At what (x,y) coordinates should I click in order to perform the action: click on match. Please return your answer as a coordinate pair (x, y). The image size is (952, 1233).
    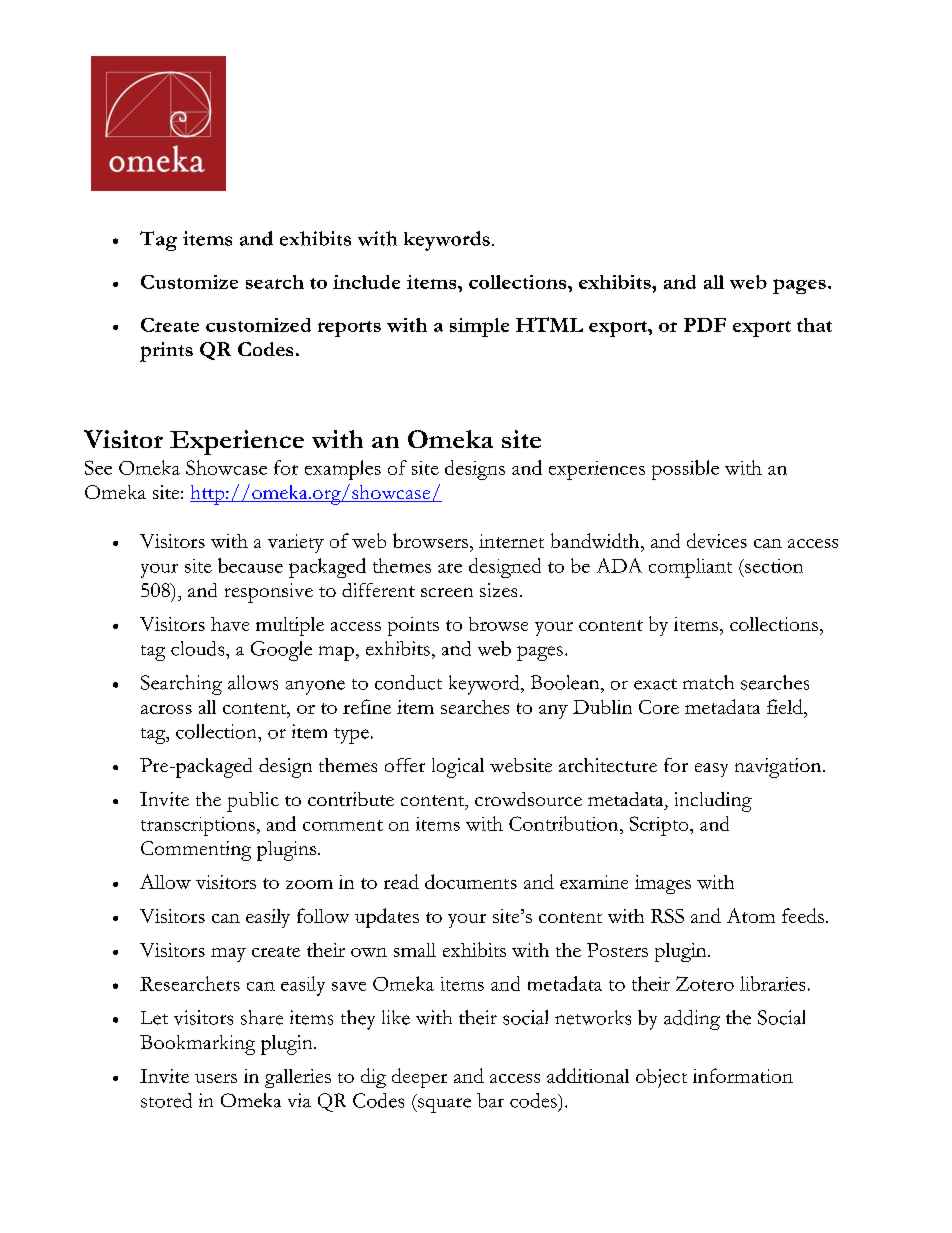
    Looking at the image, I should click on (708, 682).
